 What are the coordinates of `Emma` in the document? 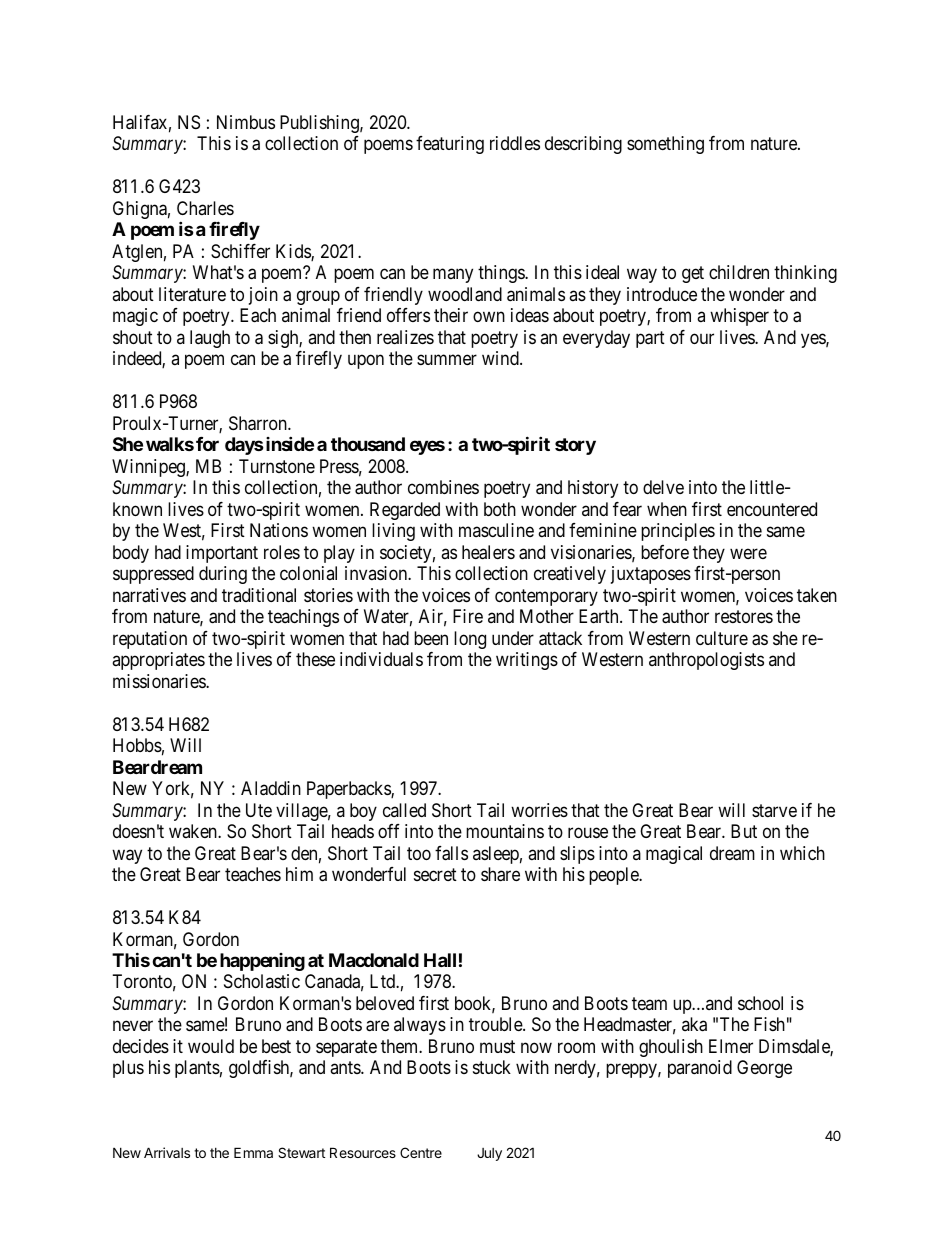 It's located at (253, 1152).
